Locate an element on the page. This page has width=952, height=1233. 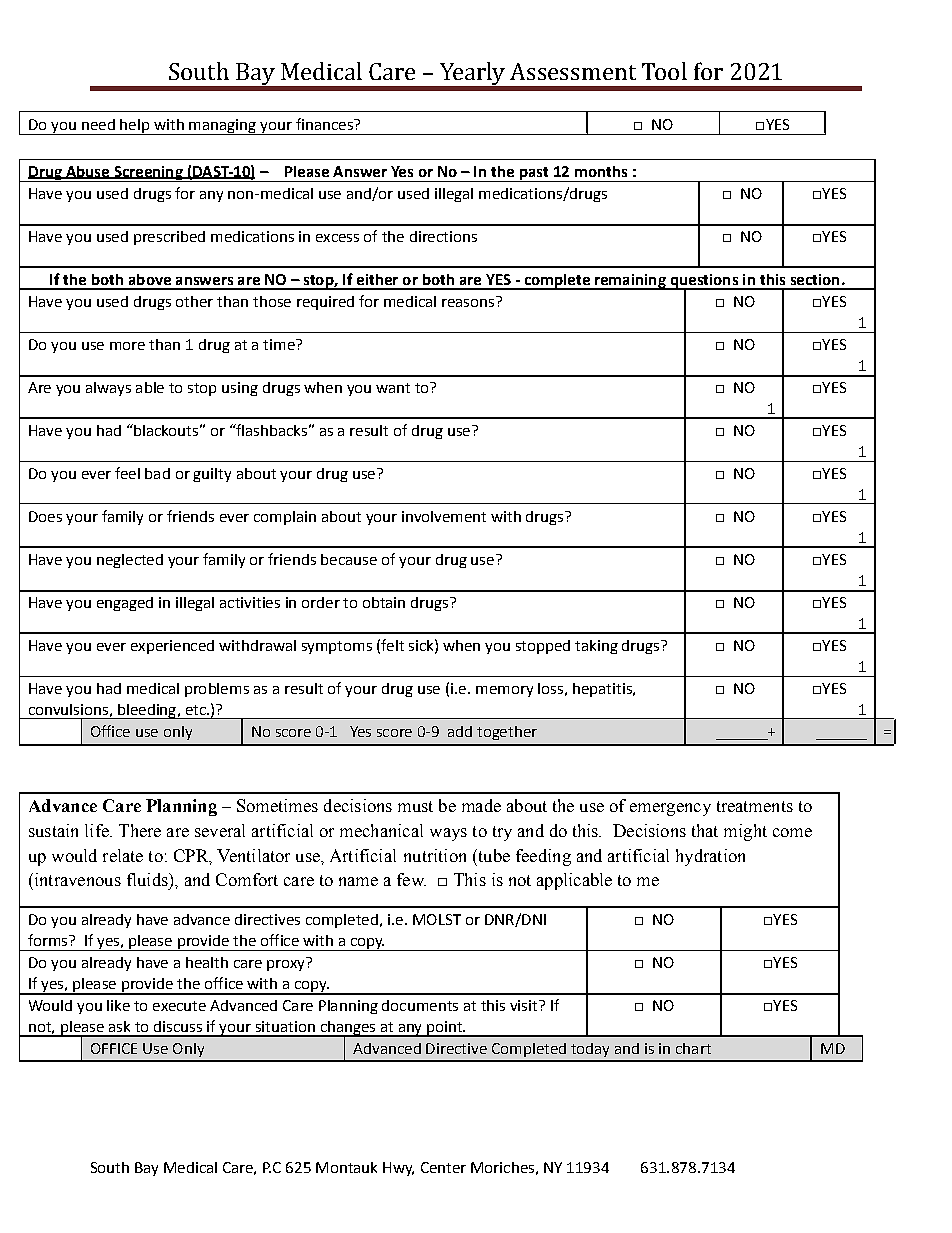
like is located at coordinates (118, 1005).
